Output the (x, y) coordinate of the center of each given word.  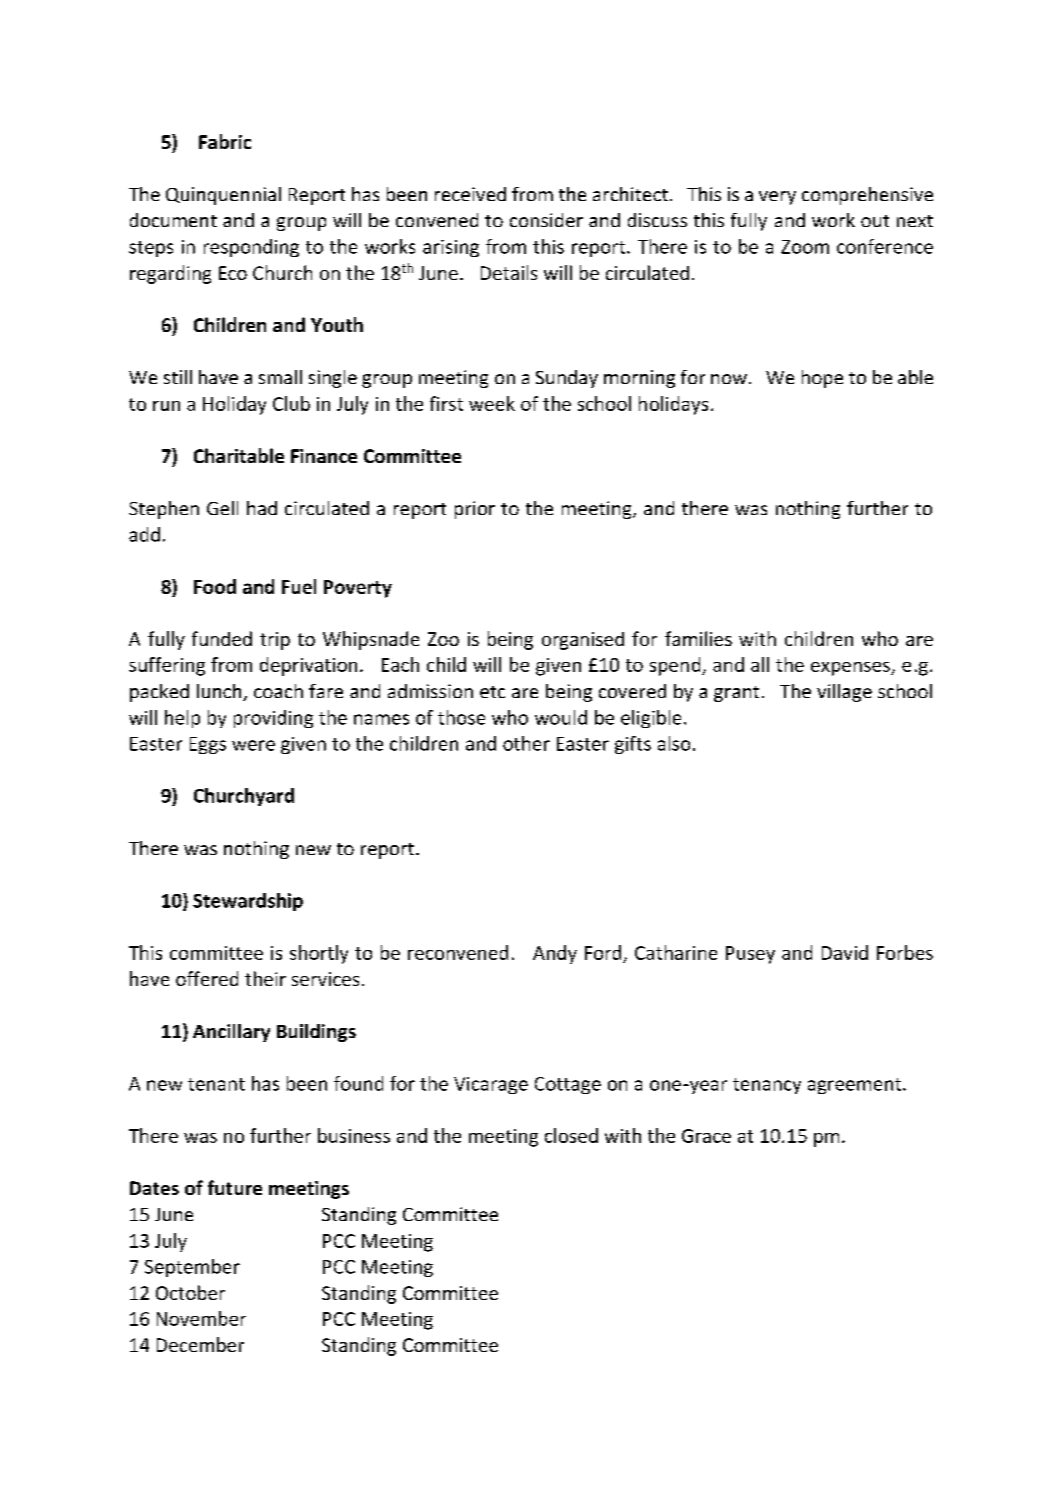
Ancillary (231, 1033)
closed (571, 1135)
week (492, 403)
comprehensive (867, 196)
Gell (222, 508)
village (844, 693)
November (201, 1318)
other (526, 743)
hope (822, 379)
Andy (555, 954)
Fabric (225, 141)
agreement (856, 1086)
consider (546, 220)
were (253, 745)
